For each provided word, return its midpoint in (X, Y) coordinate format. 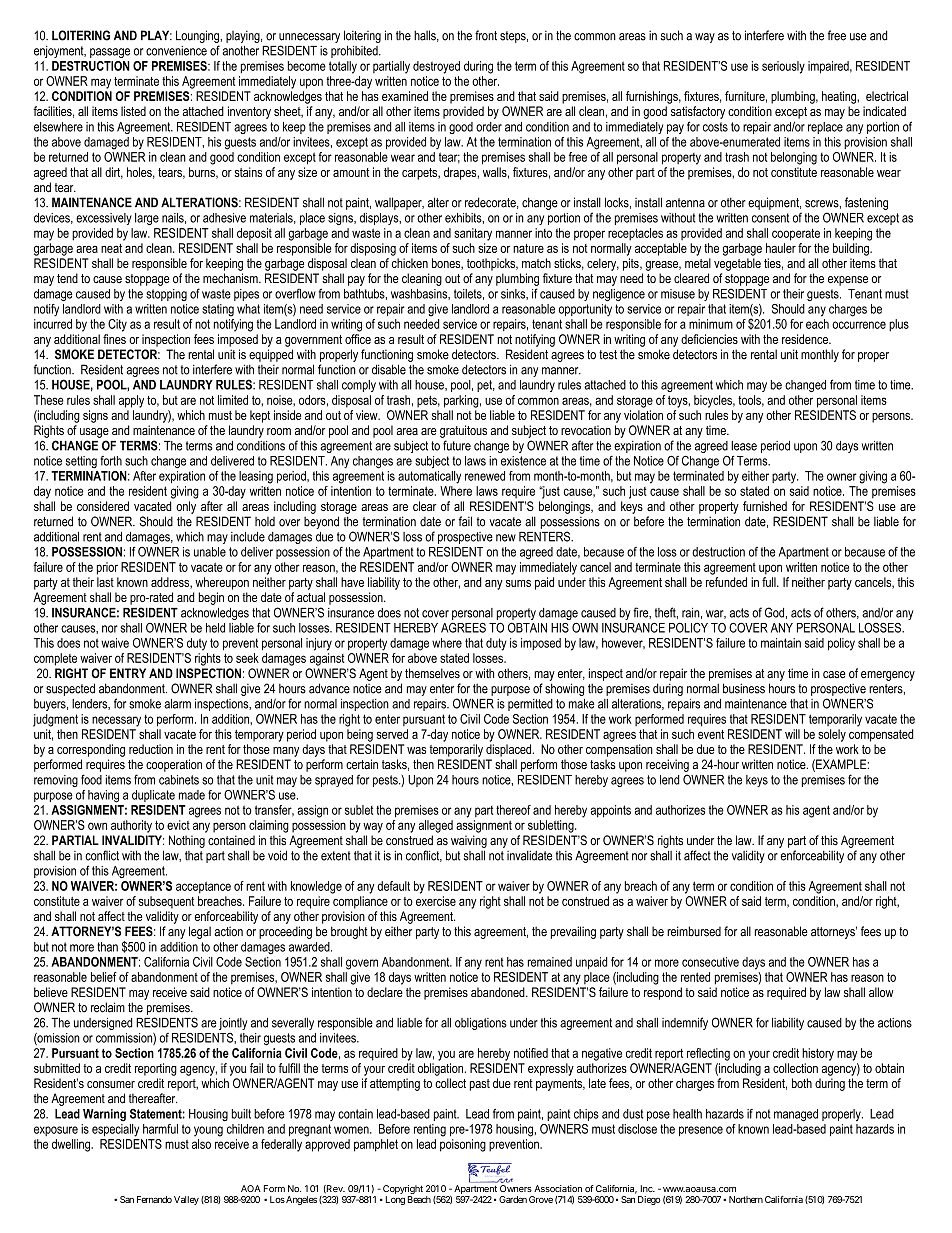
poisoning (463, 1145)
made (192, 795)
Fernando (154, 1199)
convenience (176, 51)
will (792, 734)
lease (744, 446)
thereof (513, 810)
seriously (783, 67)
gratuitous (463, 431)
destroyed (436, 67)
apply (131, 401)
